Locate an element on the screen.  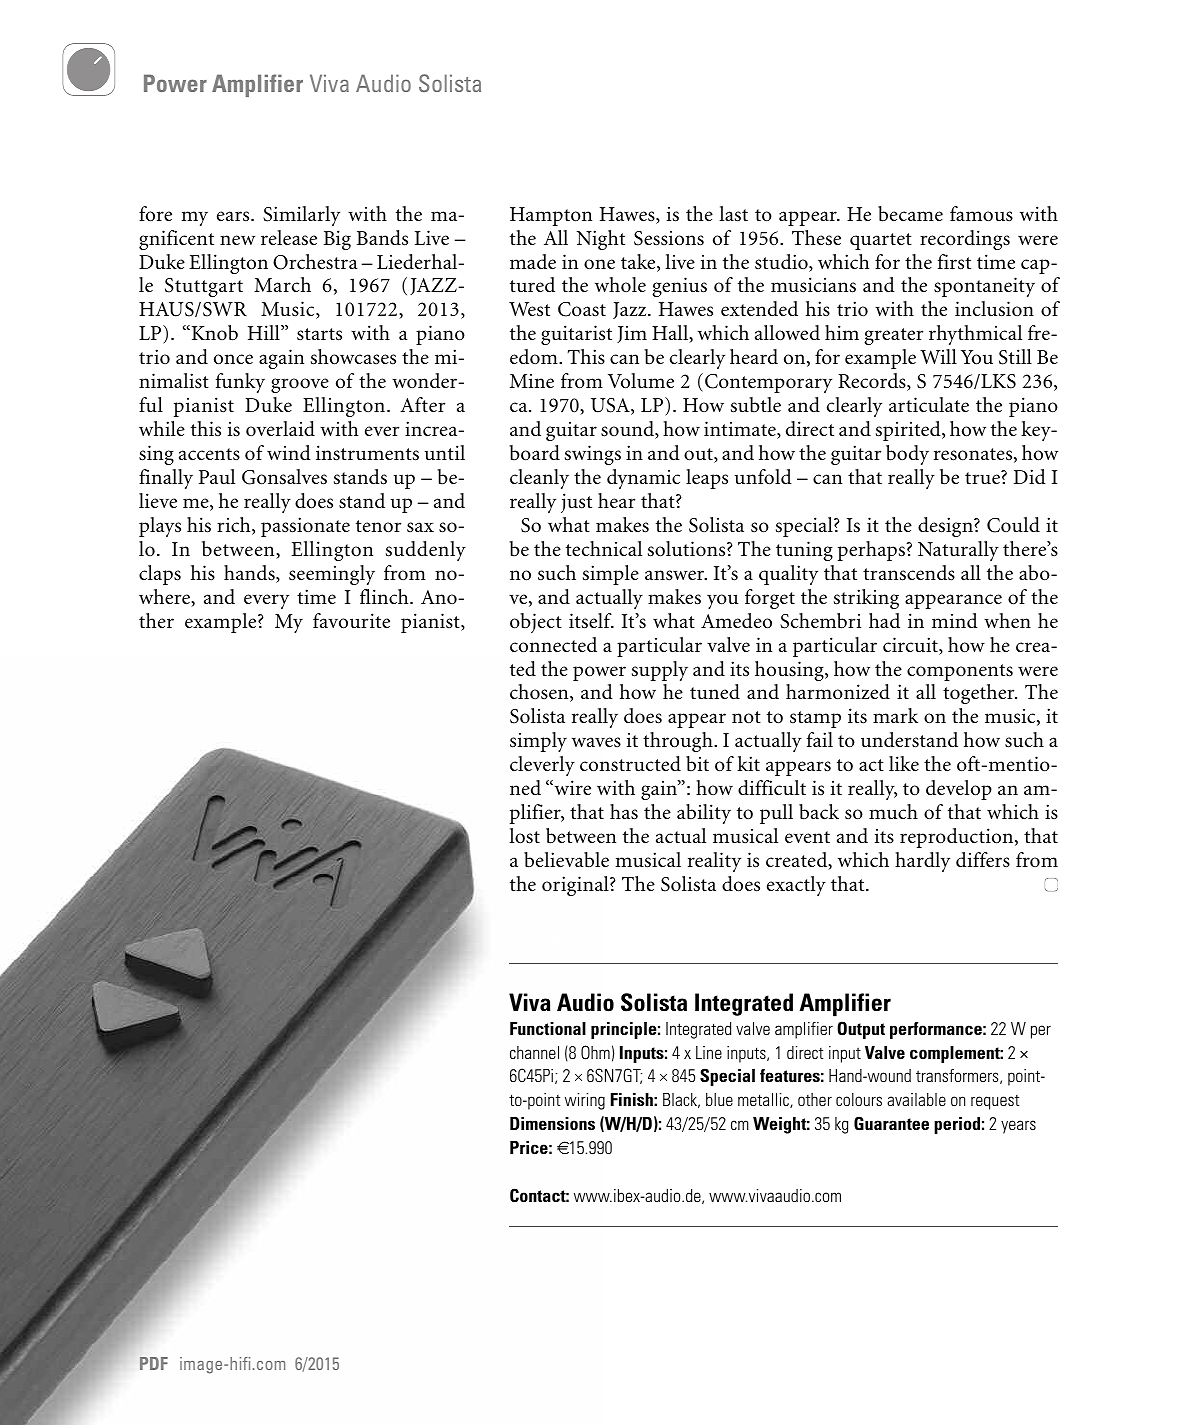
PDF is located at coordinates (154, 1363).
